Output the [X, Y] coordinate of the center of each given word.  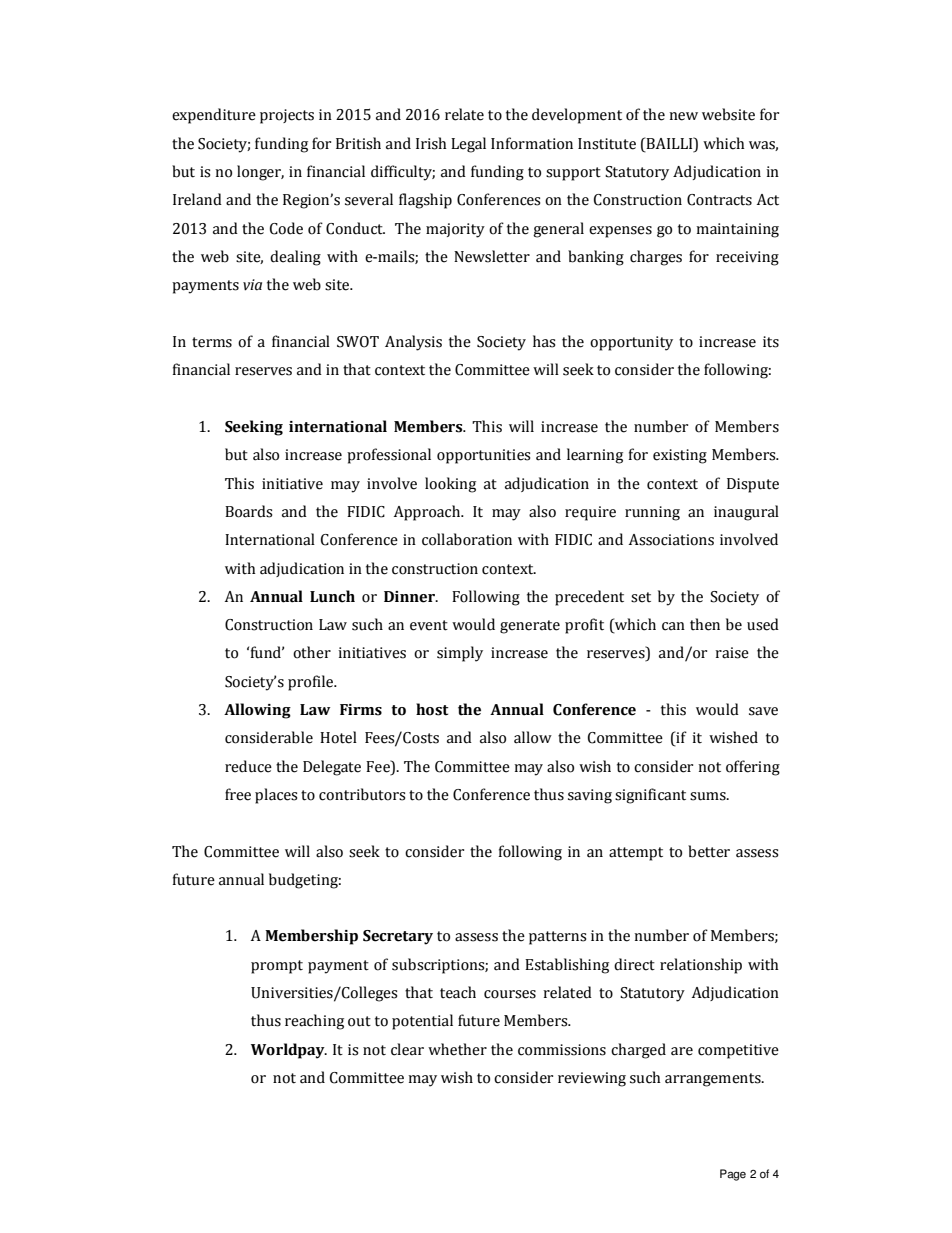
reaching [314, 1022]
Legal [468, 145]
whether [457, 1049]
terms [212, 342]
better [709, 851]
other [312, 652]
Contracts [719, 200]
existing [680, 456]
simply [460, 654]
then [705, 624]
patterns [557, 938]
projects [287, 116]
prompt [277, 967]
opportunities [483, 456]
